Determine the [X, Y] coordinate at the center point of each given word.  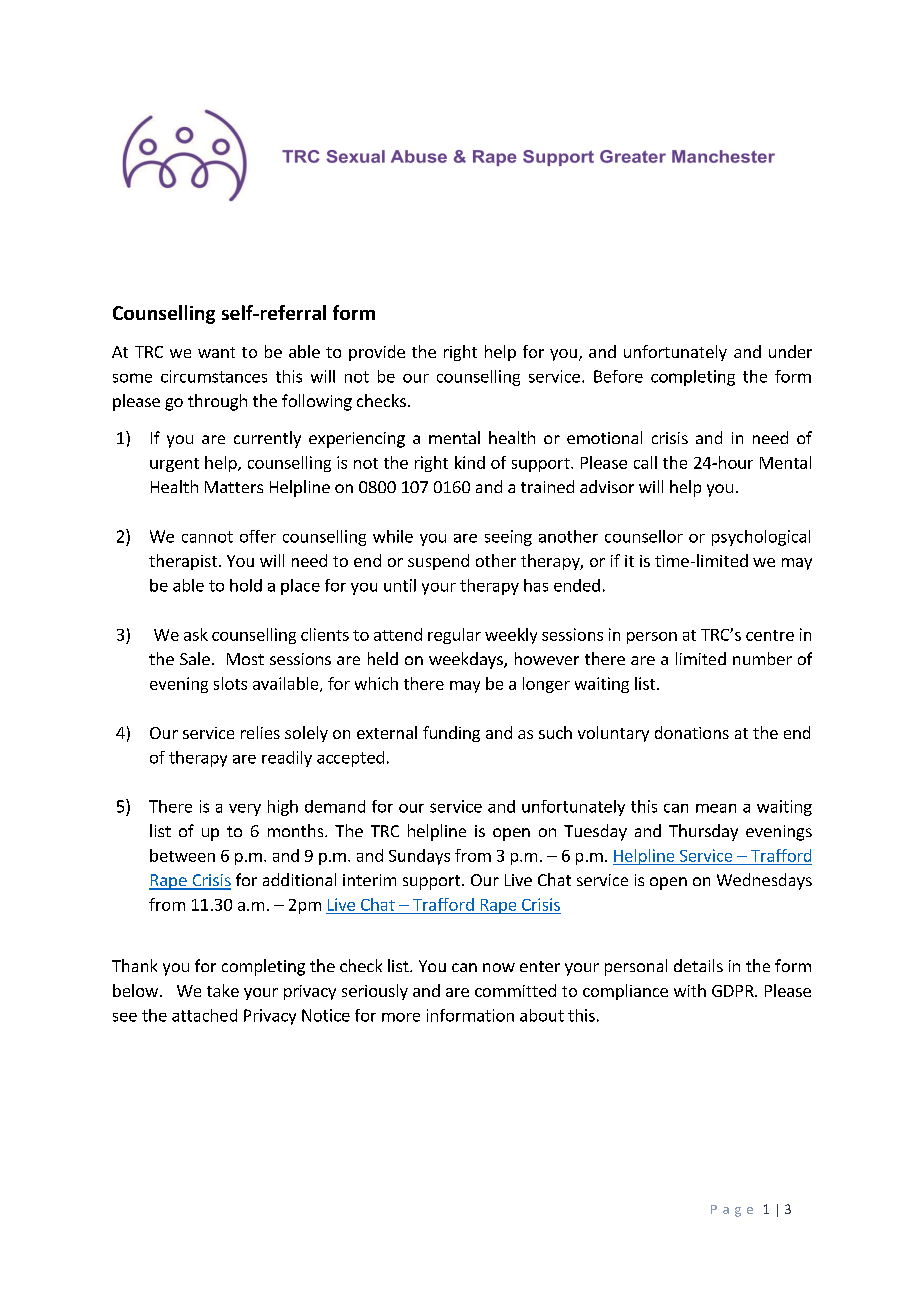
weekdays [467, 660]
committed [515, 990]
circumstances [214, 376]
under [790, 351]
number [762, 658]
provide [377, 353]
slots [230, 683]
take [223, 990]
